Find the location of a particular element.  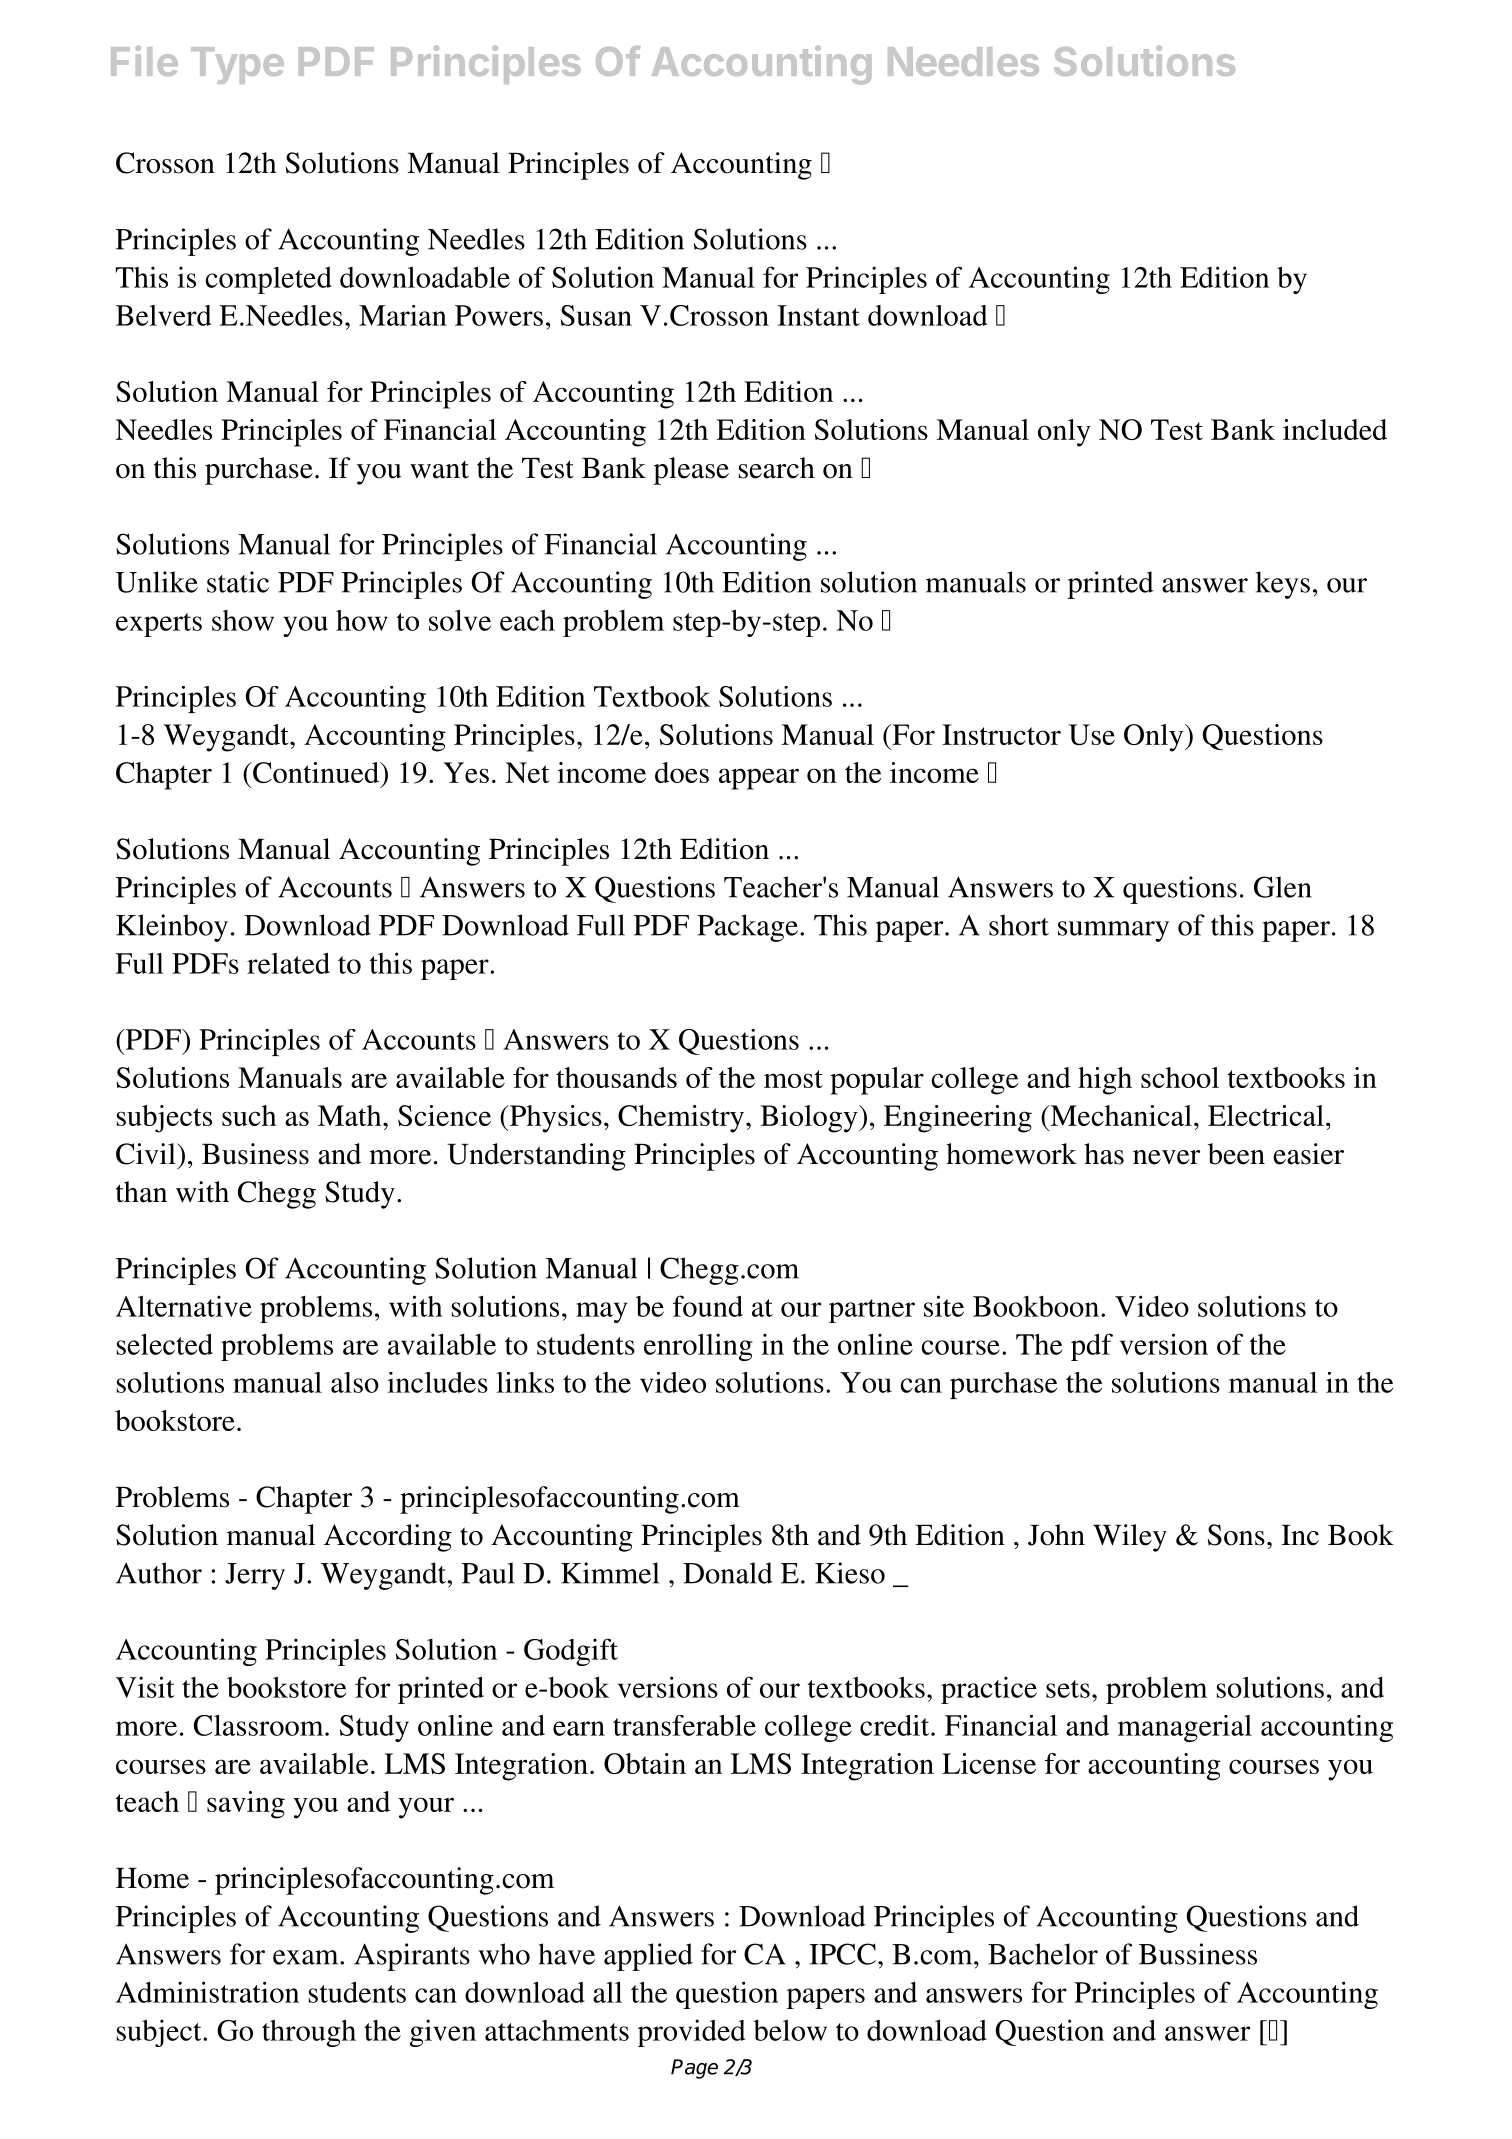

through is located at coordinates (309, 2033).
